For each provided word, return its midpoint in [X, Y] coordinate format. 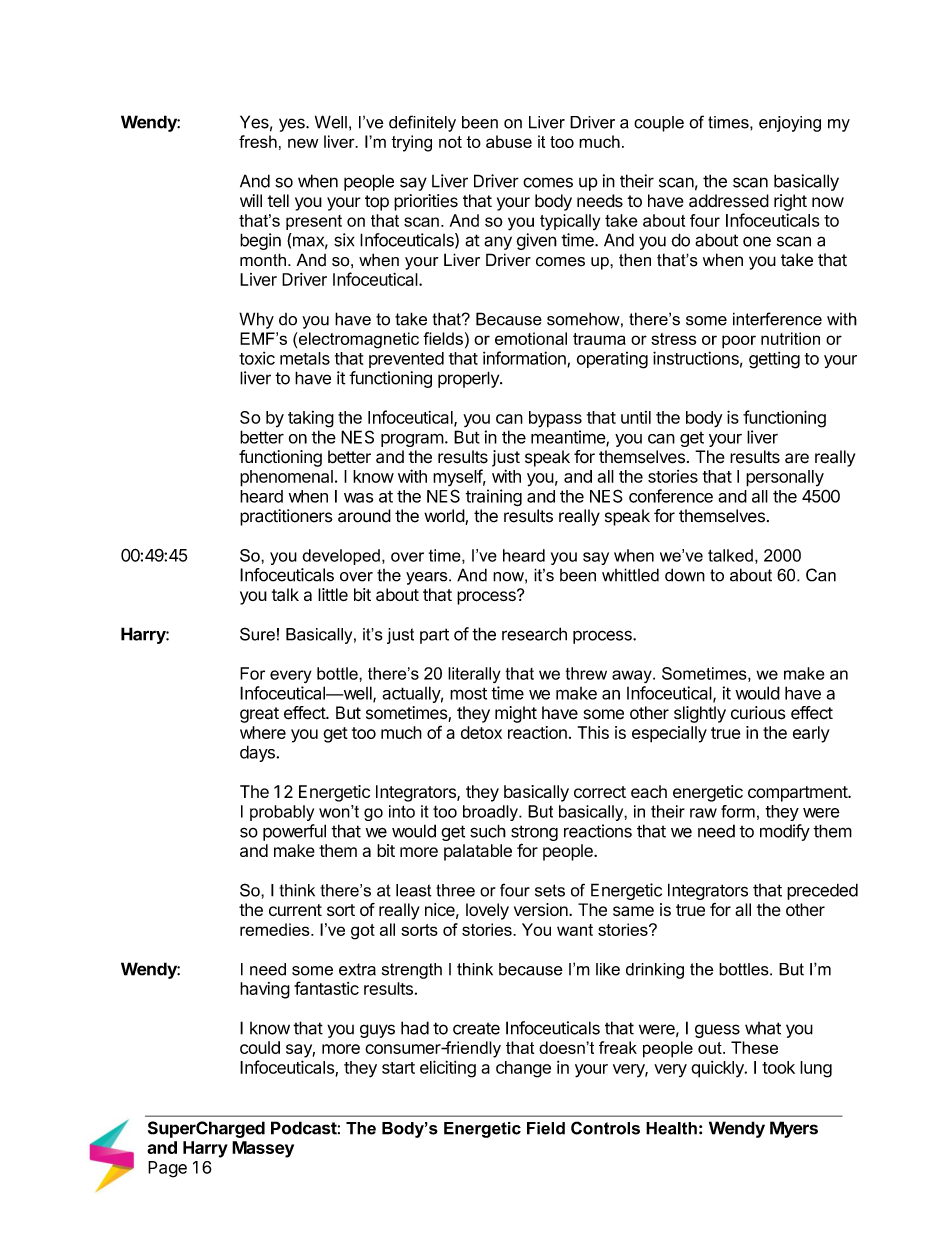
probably [282, 813]
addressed [729, 201]
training [493, 498]
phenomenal [286, 478]
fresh [258, 141]
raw [703, 813]
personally [785, 478]
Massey [263, 1149]
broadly [491, 813]
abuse [509, 141]
